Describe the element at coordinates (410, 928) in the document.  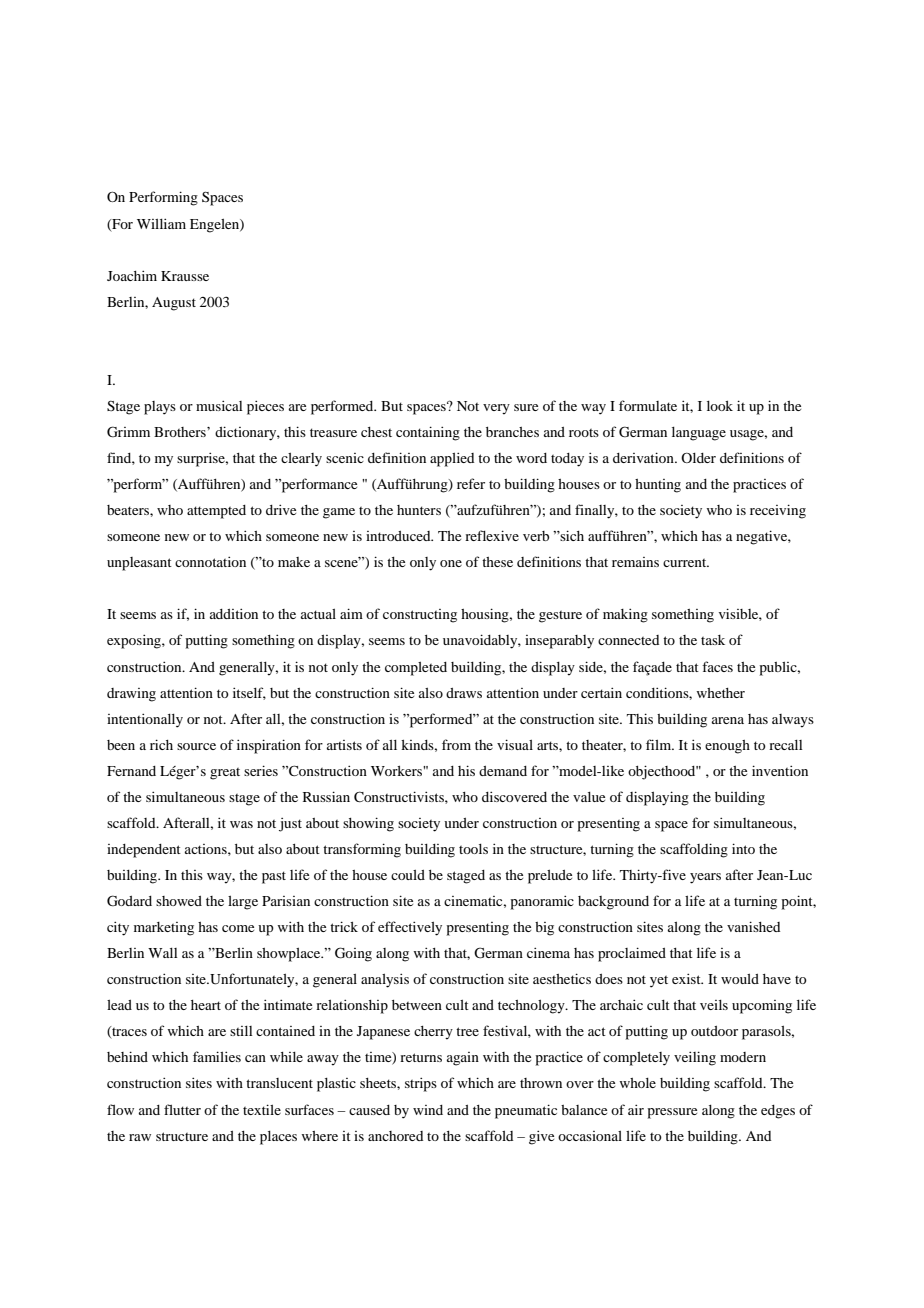
I see `effectively` at that location.
